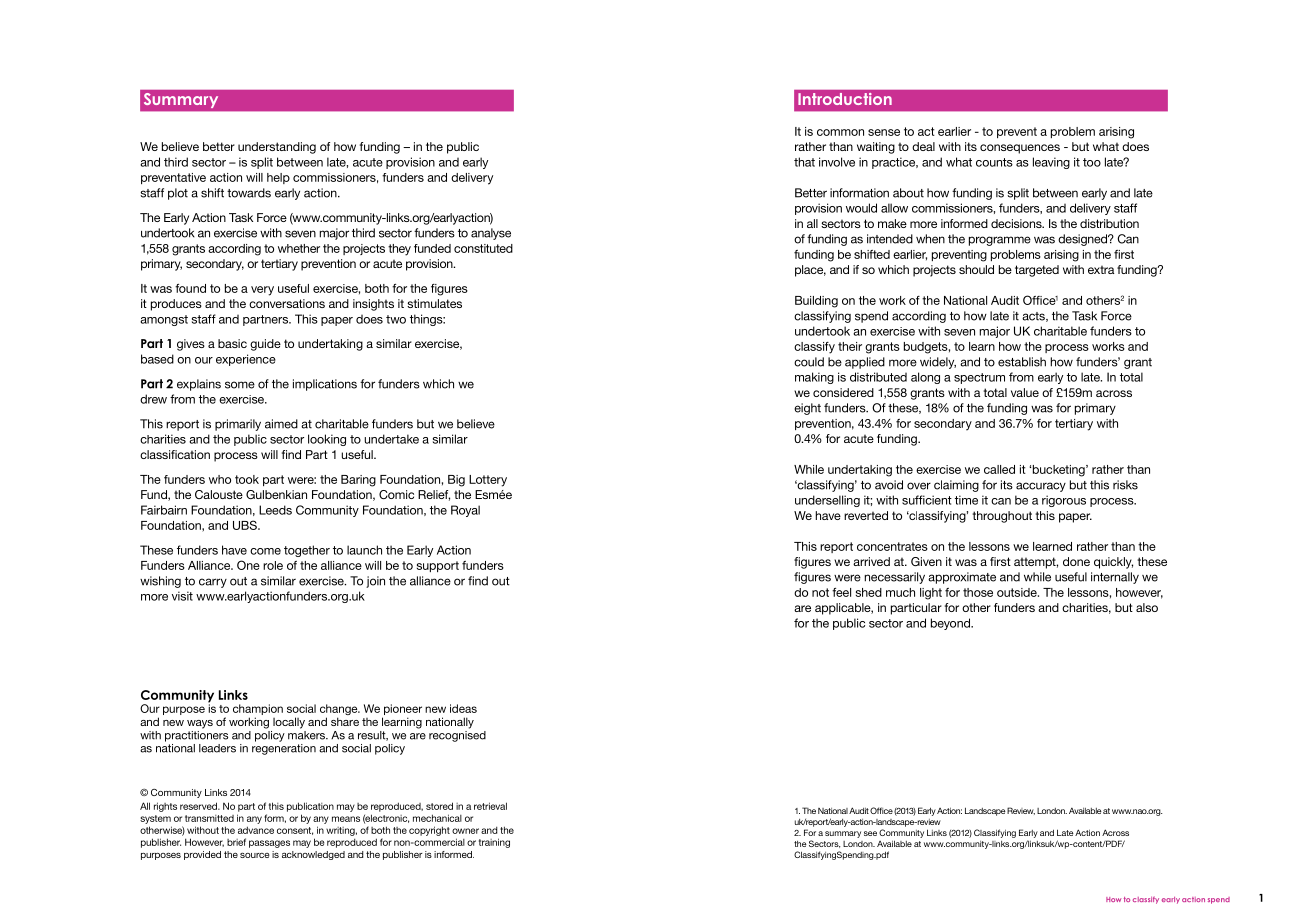 The image size is (1308, 924). I want to click on understanding, so click(277, 148).
